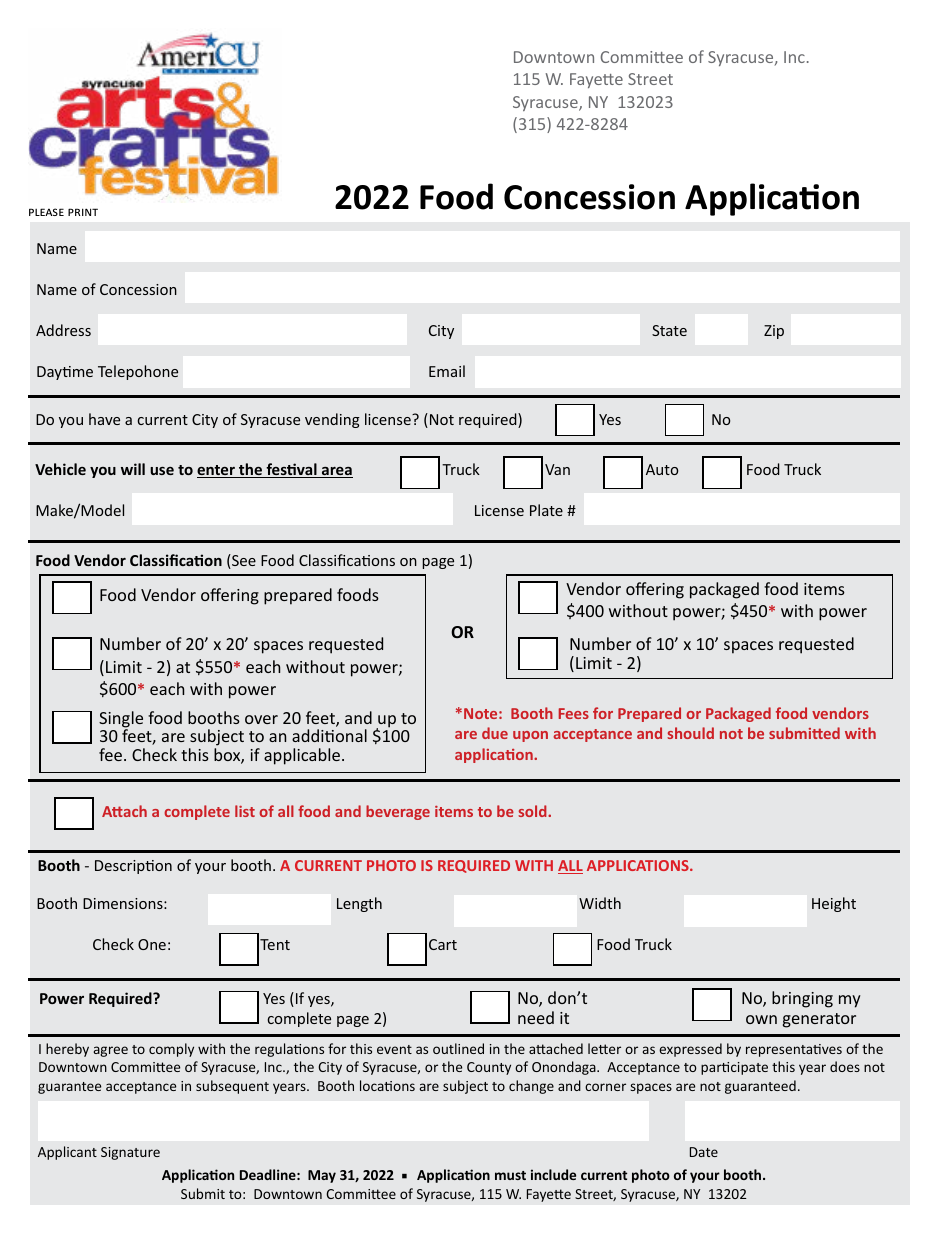 This page has height=1233, width=952. Describe the element at coordinates (121, 720) in the page. I see `Single` at that location.
